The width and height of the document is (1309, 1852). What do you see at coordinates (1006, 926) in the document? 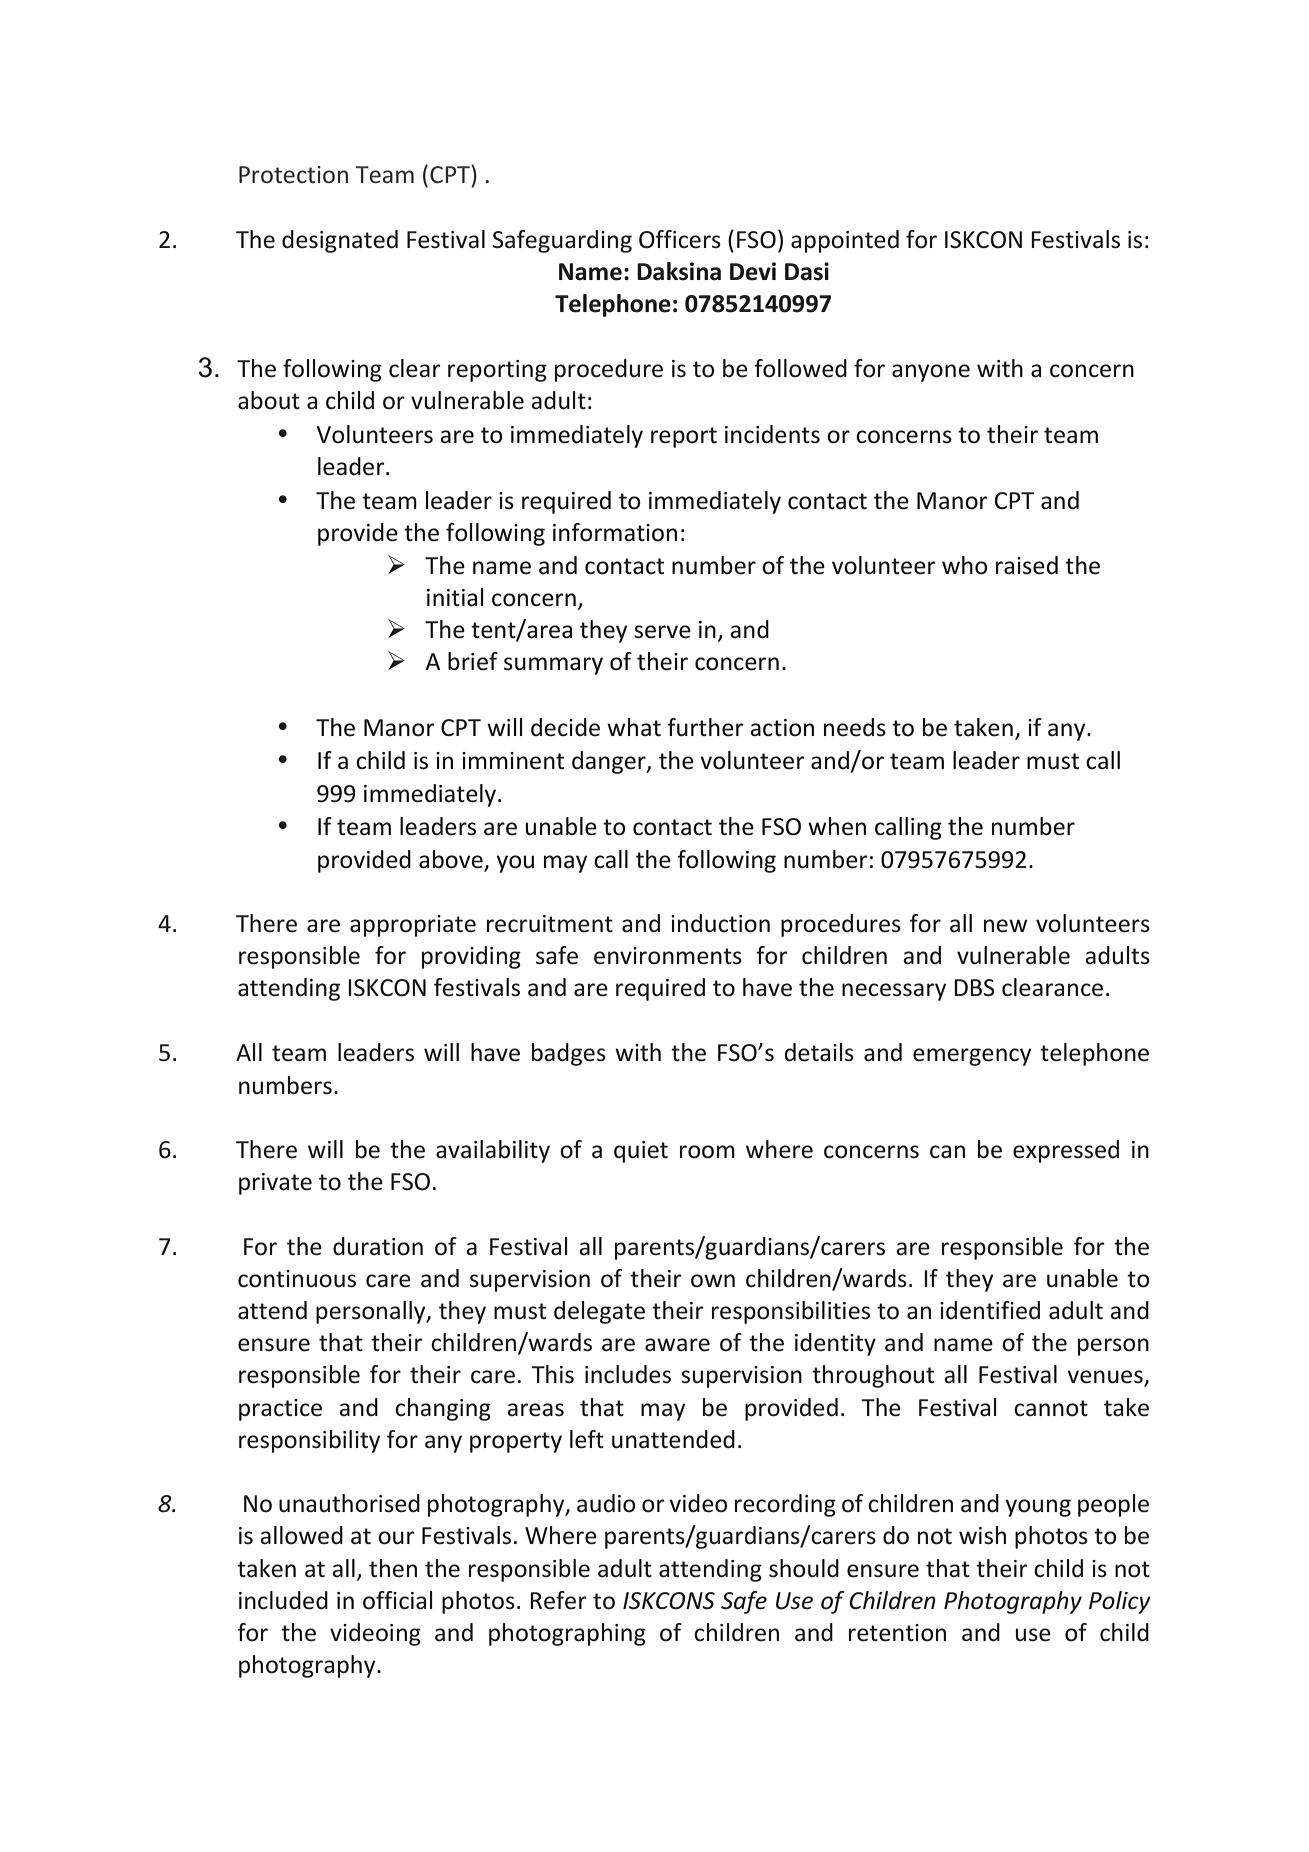
I see `new` at bounding box center [1006, 926].
